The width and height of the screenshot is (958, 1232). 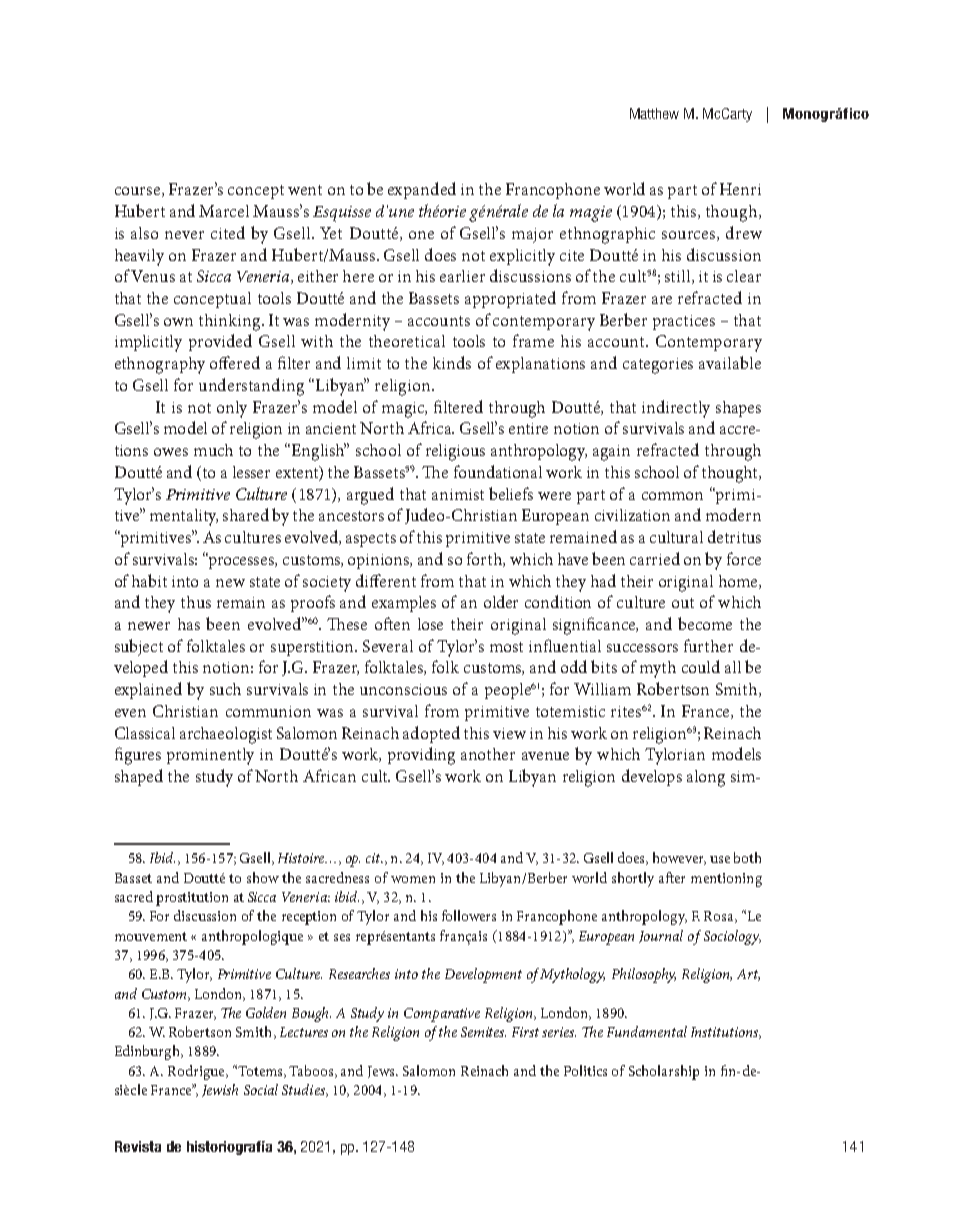 I want to click on develops, so click(x=652, y=777).
